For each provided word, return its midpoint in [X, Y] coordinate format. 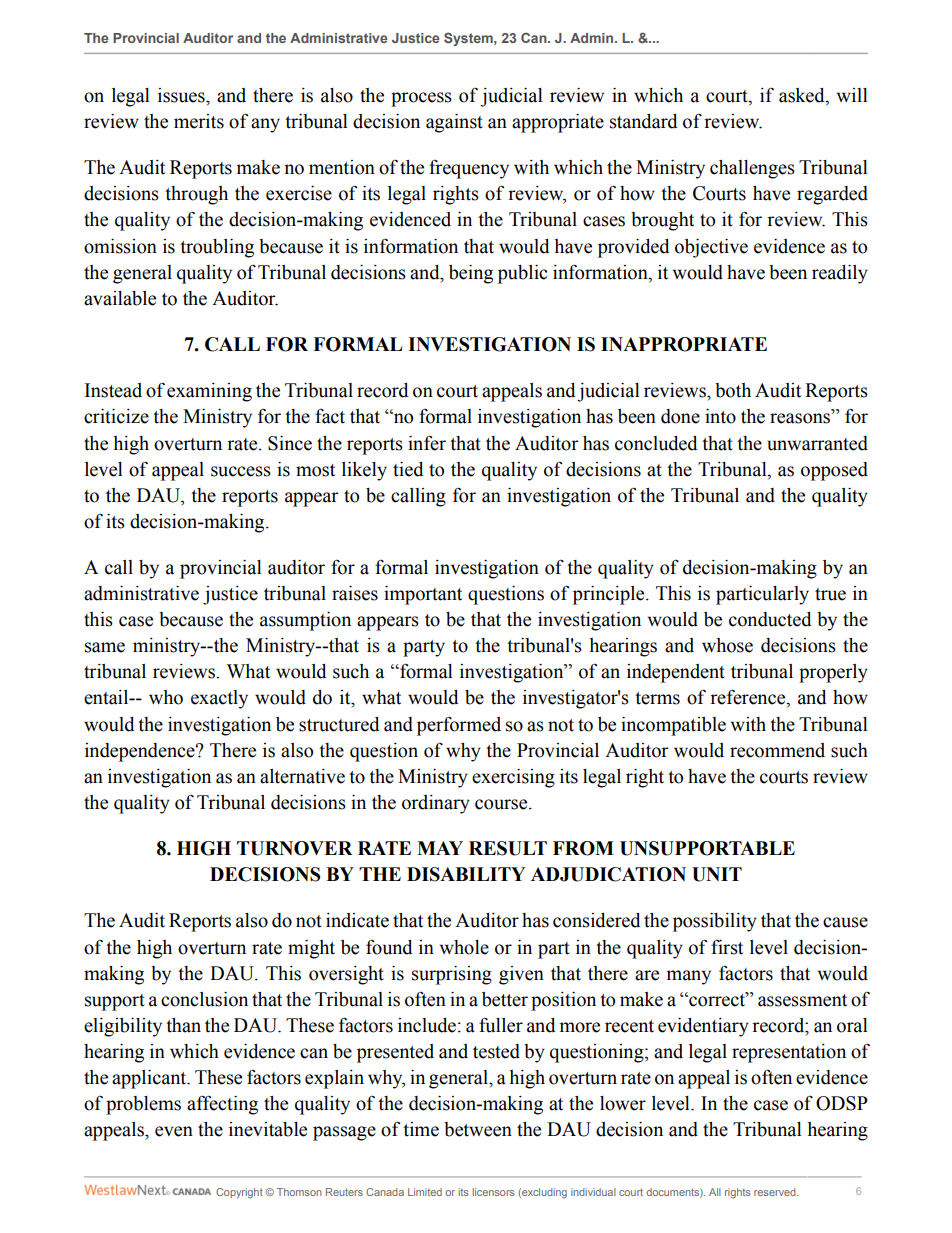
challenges [752, 169]
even [174, 1131]
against [454, 123]
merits [199, 121]
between [478, 1129]
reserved [776, 1192]
